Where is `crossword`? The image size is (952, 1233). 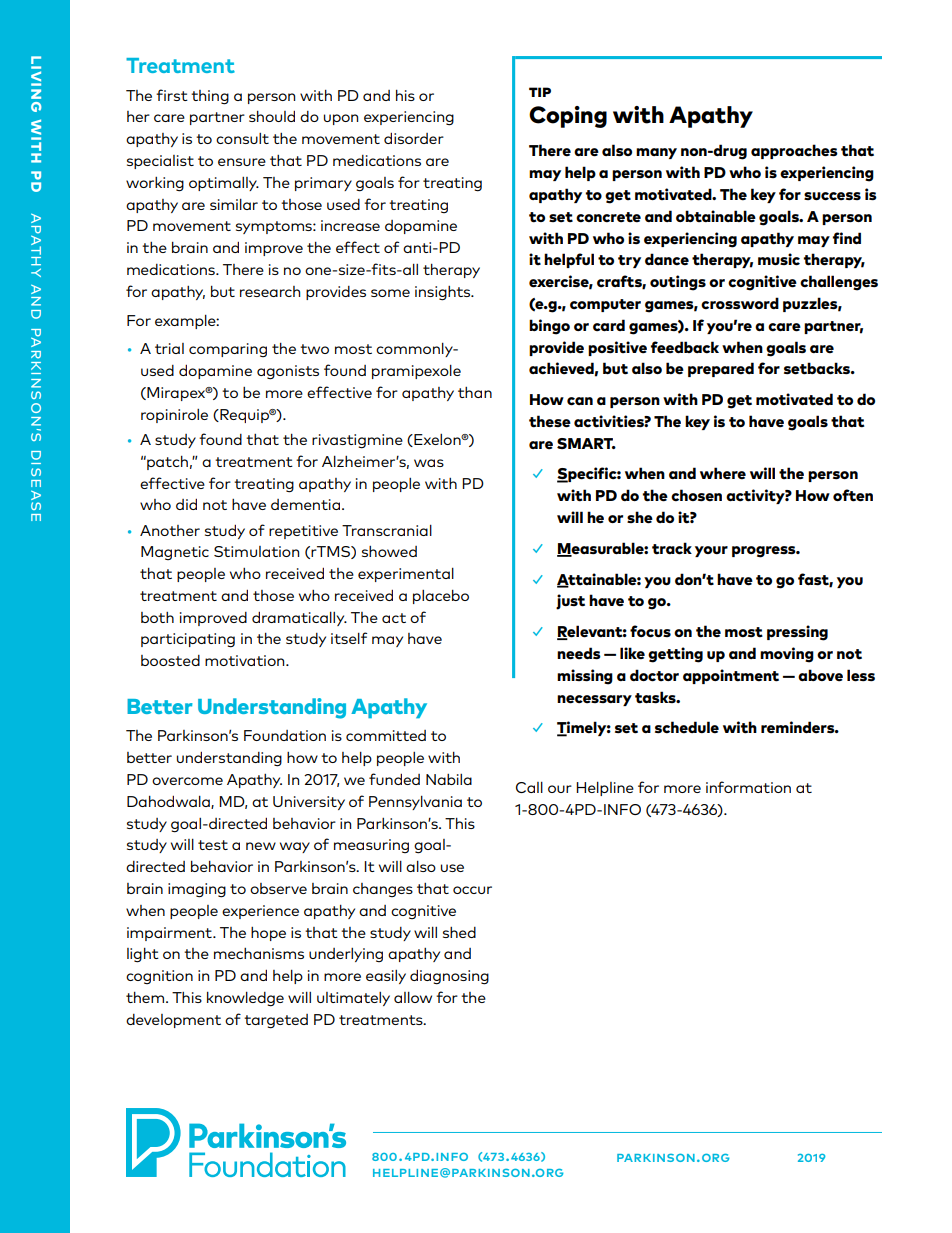
crossword is located at coordinates (740, 303).
